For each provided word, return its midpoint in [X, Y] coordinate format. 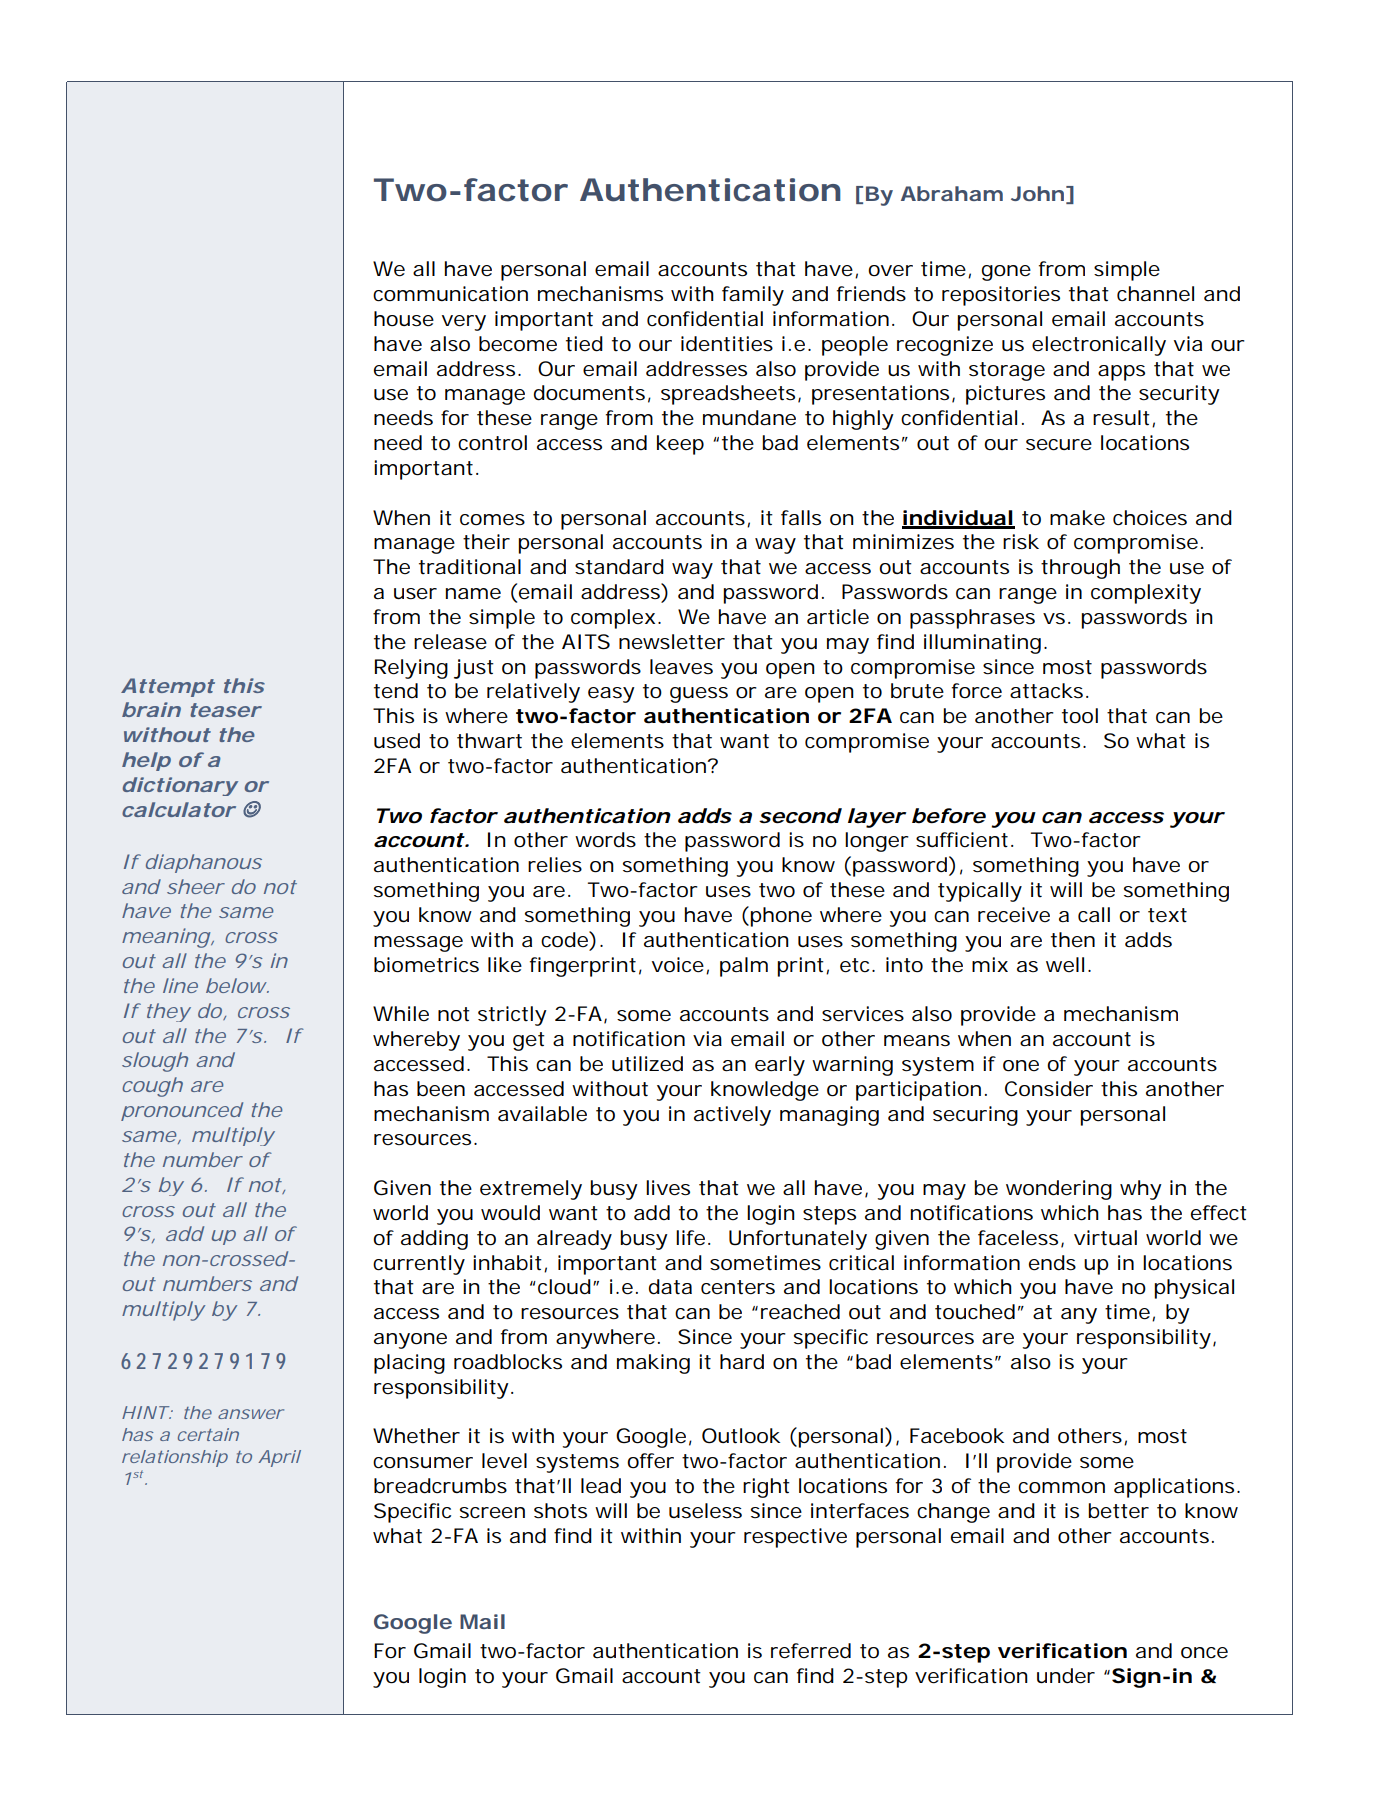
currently [419, 1265]
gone [1006, 273]
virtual [1105, 1238]
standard [619, 567]
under [1066, 1676]
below [237, 985]
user [415, 594]
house [404, 319]
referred [811, 1651]
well [1065, 964]
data [670, 1287]
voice [679, 965]
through [1080, 569]
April [279, 1458]
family [753, 296]
